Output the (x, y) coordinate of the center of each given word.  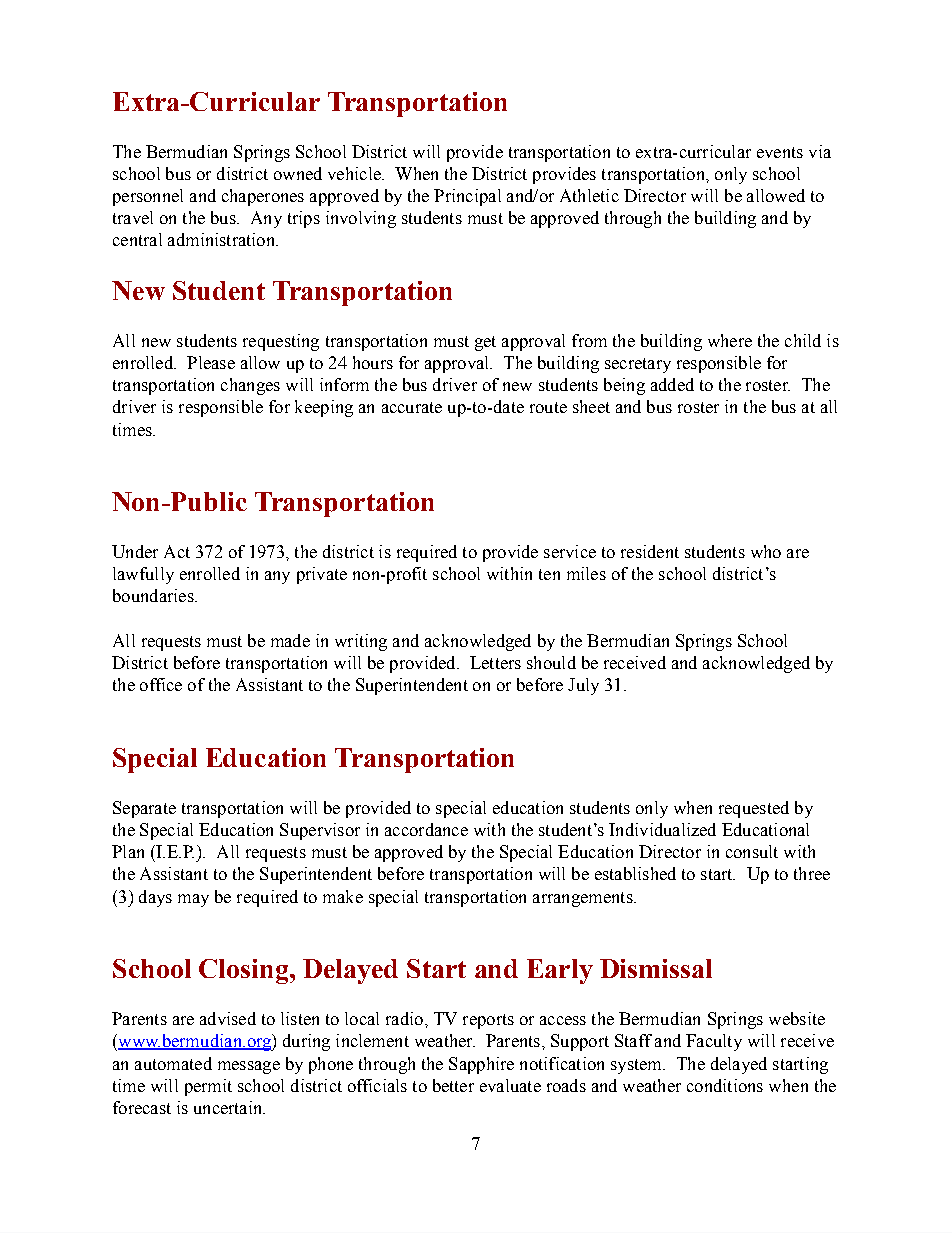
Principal (467, 197)
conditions (725, 1085)
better (453, 1085)
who (766, 551)
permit (208, 1087)
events (780, 152)
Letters (495, 662)
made (290, 640)
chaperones (263, 197)
